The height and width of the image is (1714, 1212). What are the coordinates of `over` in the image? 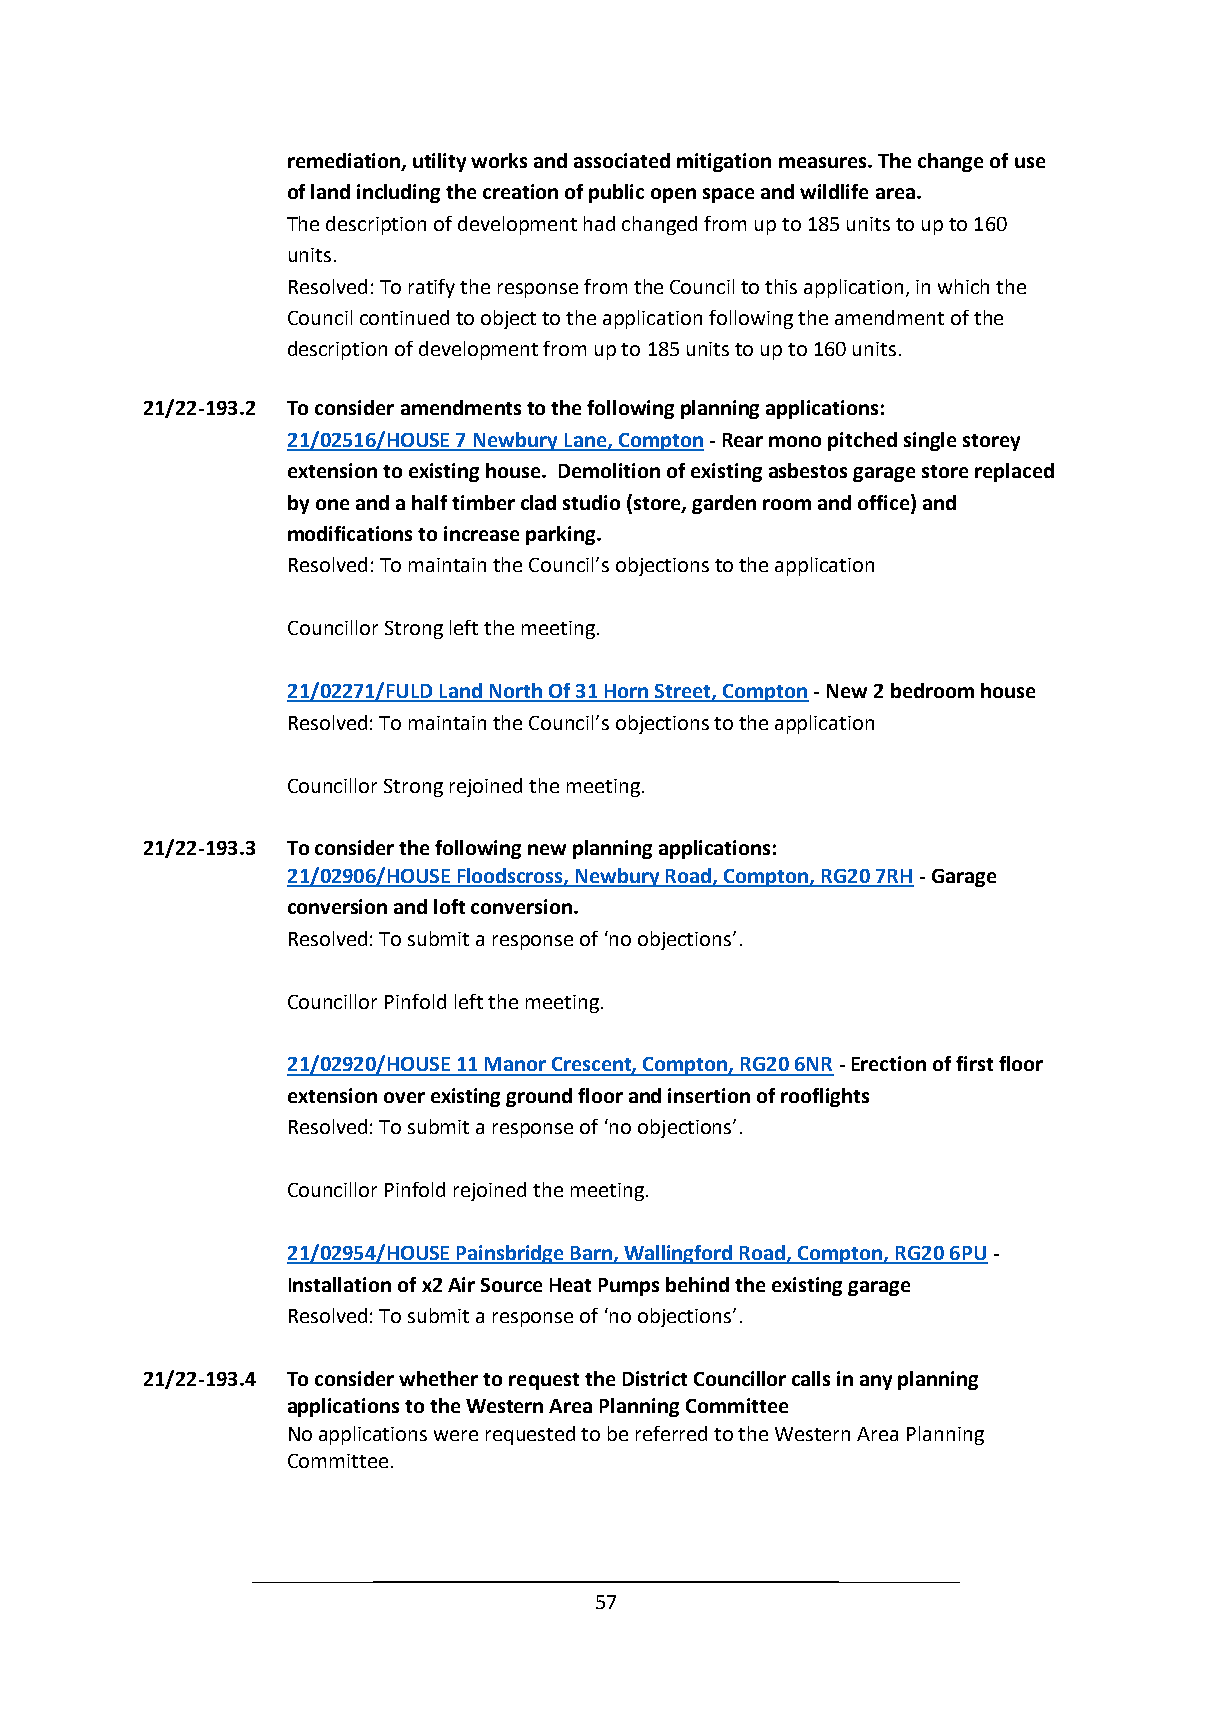 It's located at (404, 1097).
